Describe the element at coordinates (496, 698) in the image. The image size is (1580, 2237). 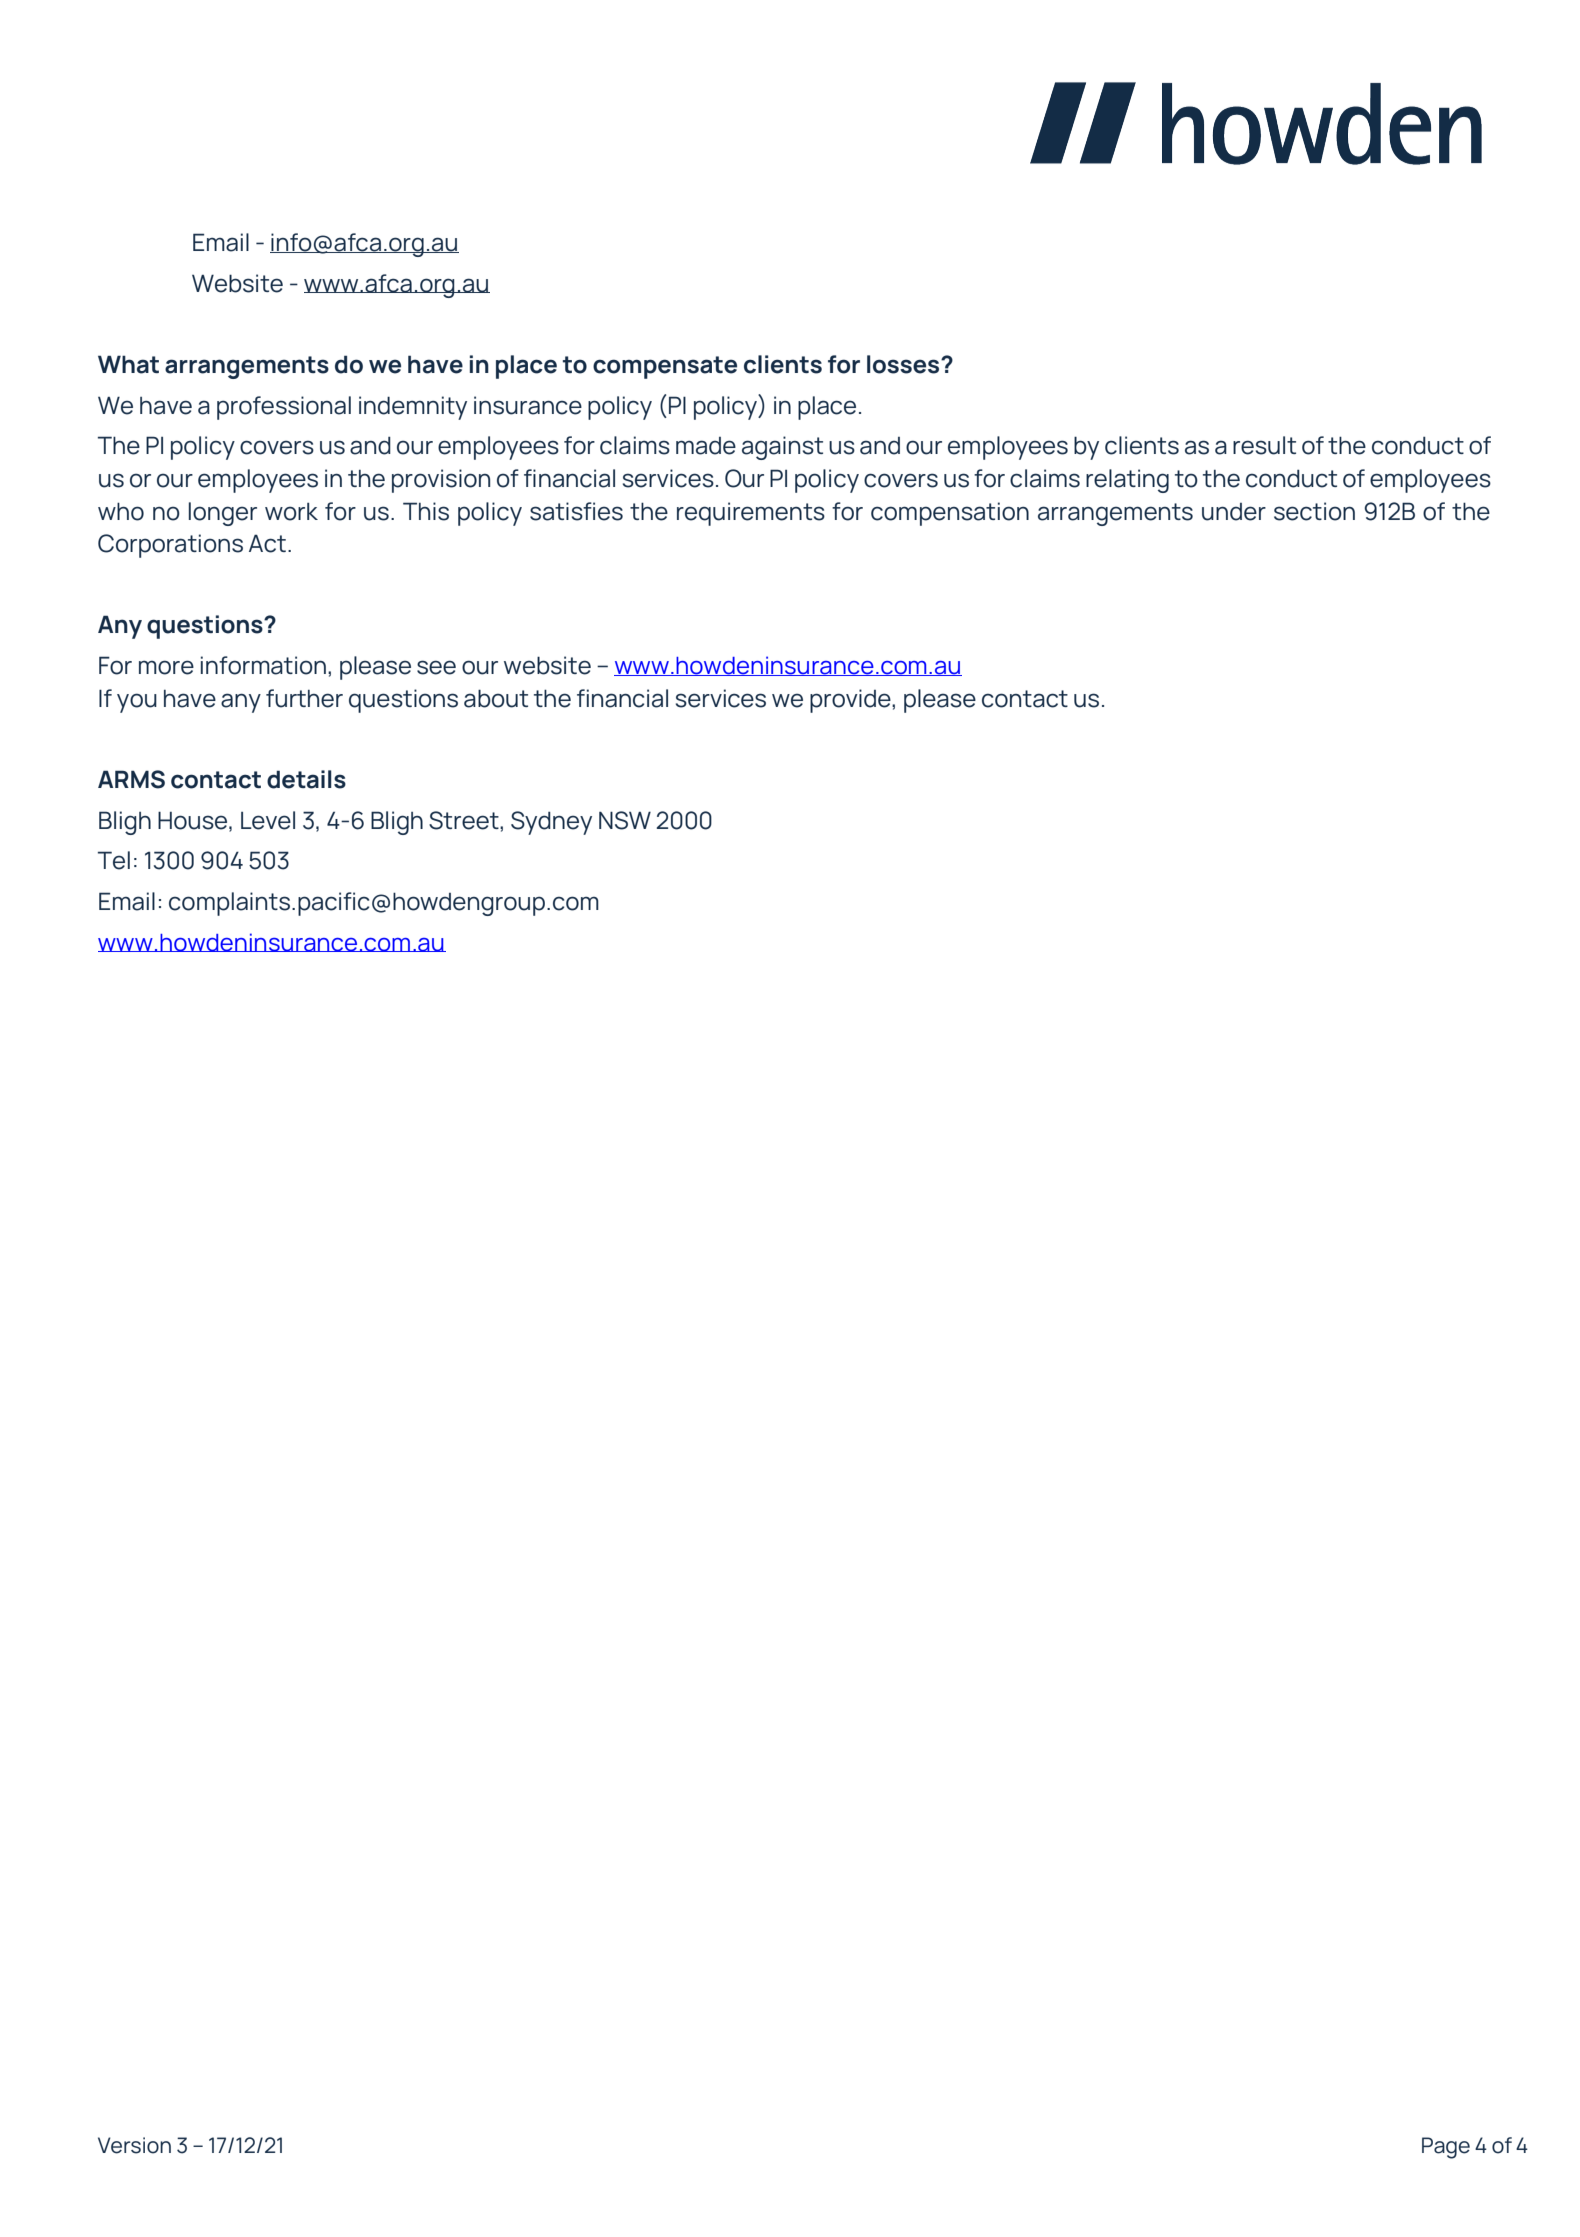
I see `about` at that location.
